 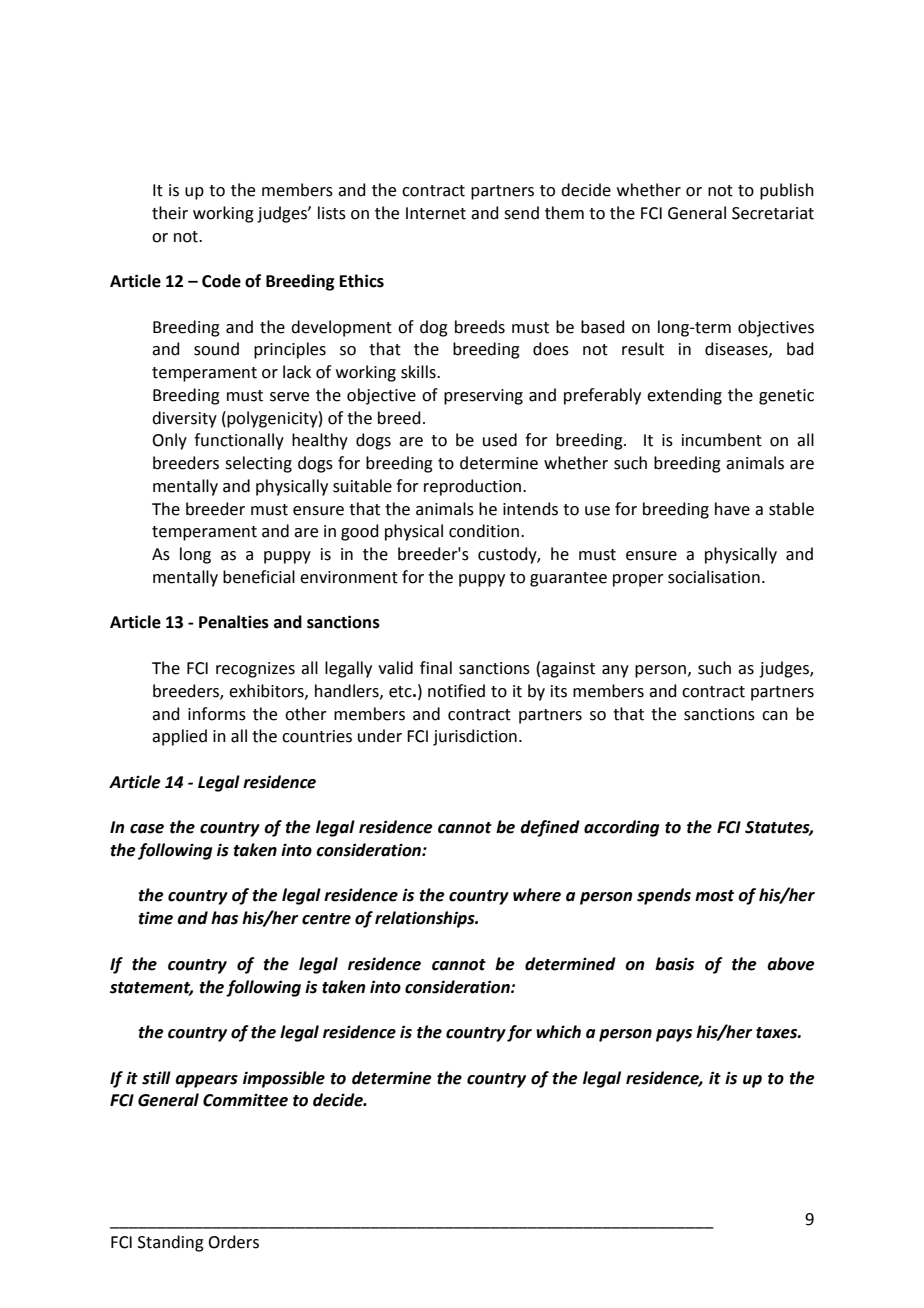 I want to click on basis, so click(x=674, y=964).
